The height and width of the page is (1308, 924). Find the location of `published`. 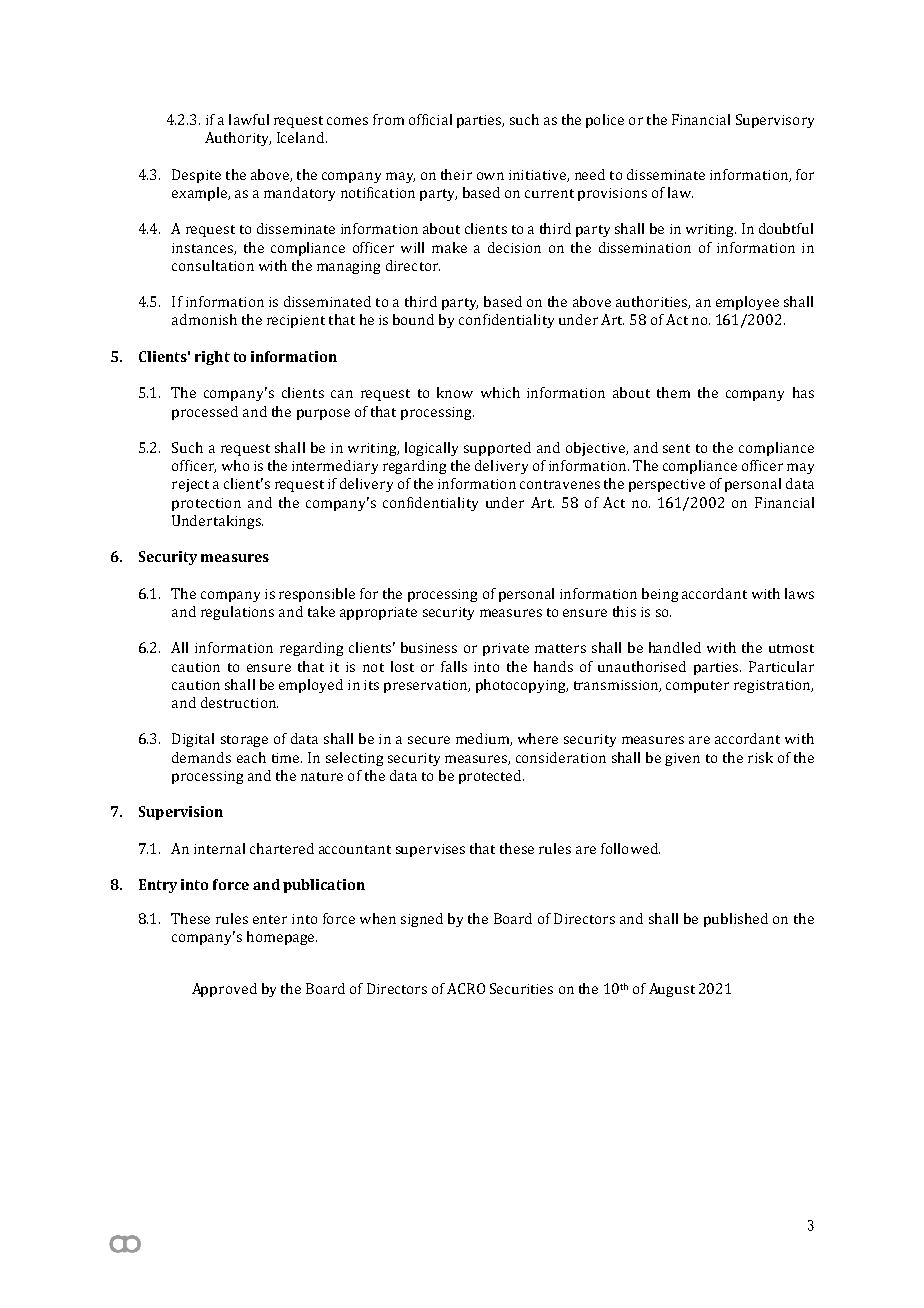

published is located at coordinates (736, 920).
